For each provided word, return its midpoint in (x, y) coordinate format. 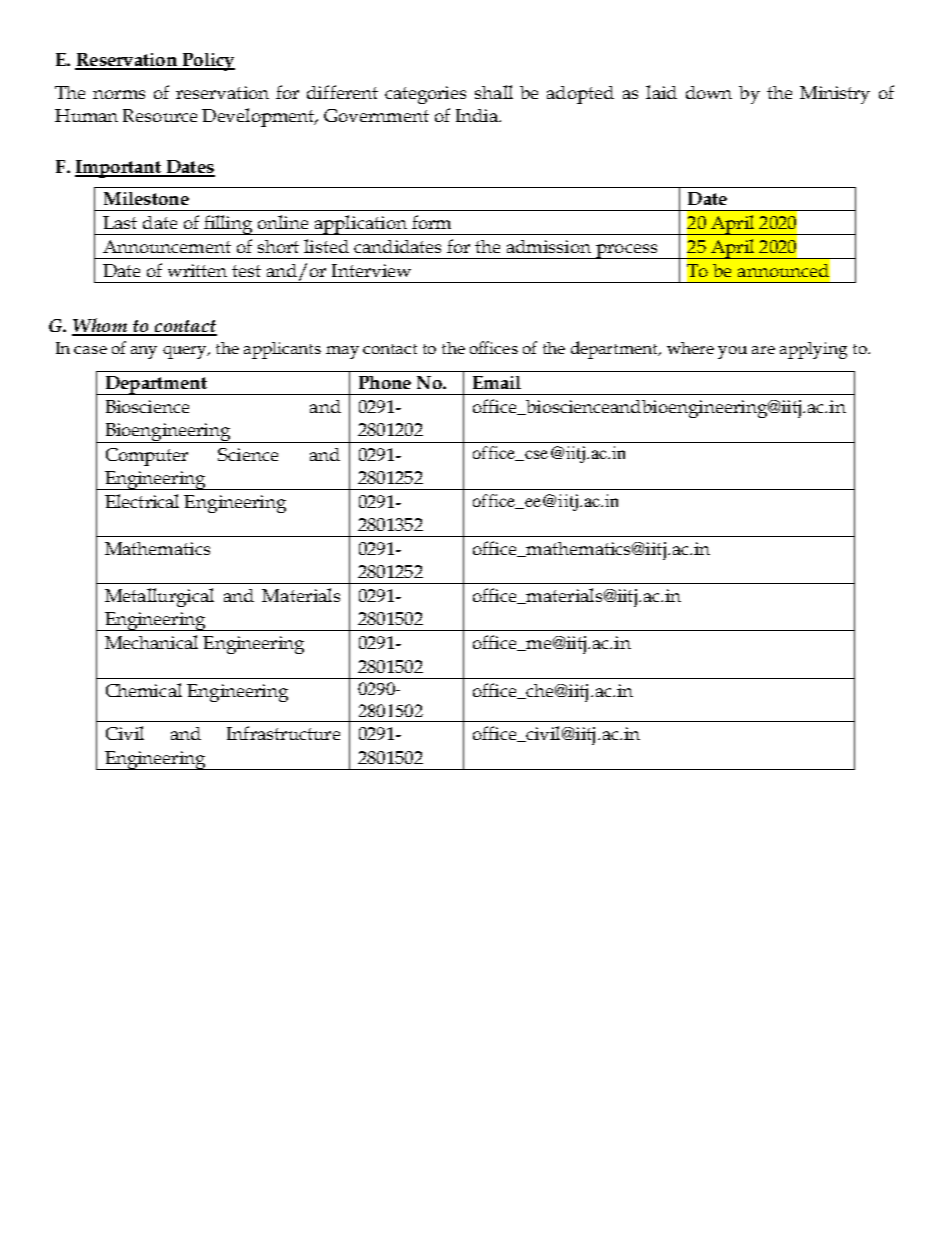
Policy (207, 62)
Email (497, 382)
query (186, 352)
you (732, 352)
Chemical (144, 690)
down (709, 92)
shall (494, 92)
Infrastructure (283, 733)
